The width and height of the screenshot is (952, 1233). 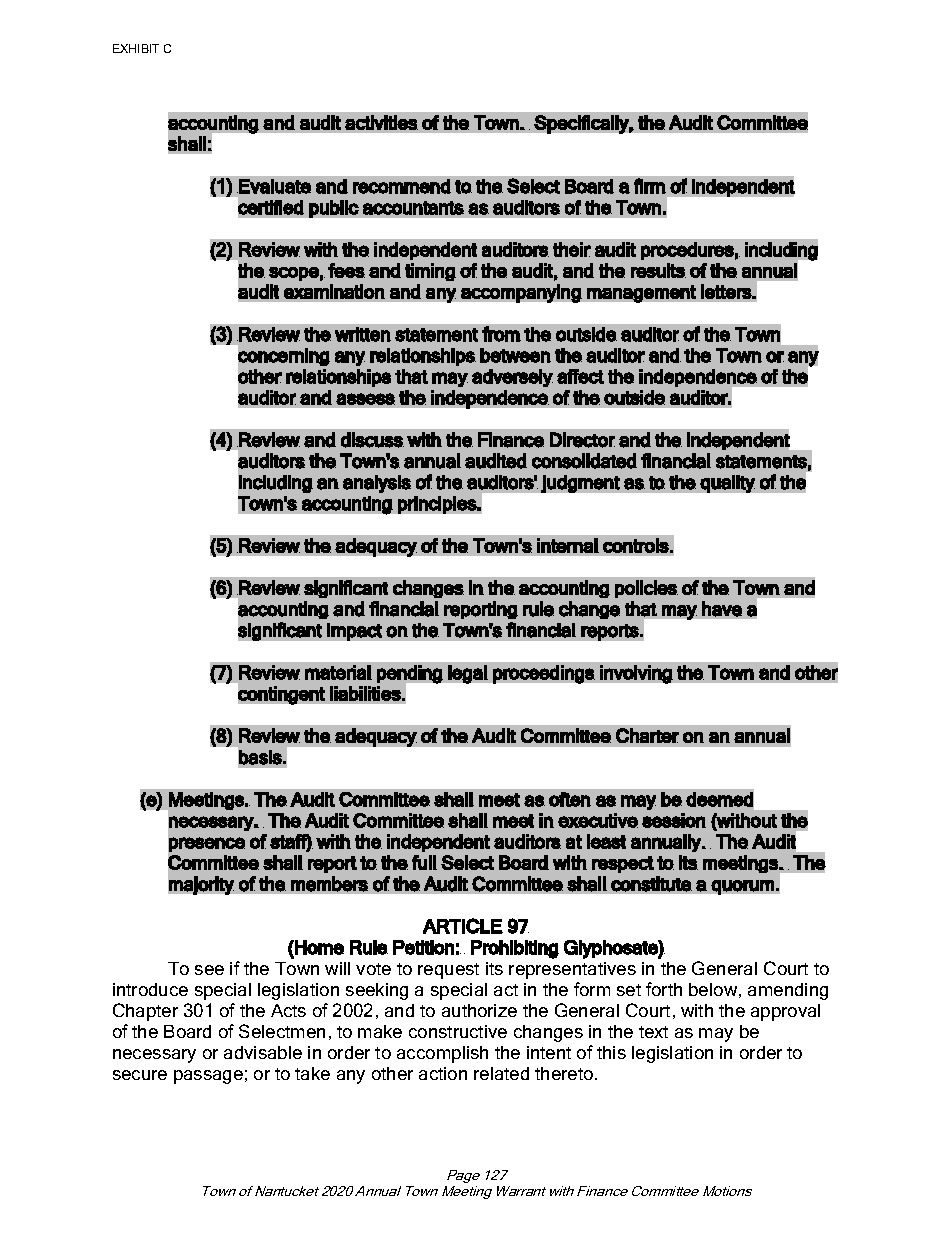 What do you see at coordinates (136, 48) in the screenshot?
I see `EXHIBIT` at bounding box center [136, 48].
